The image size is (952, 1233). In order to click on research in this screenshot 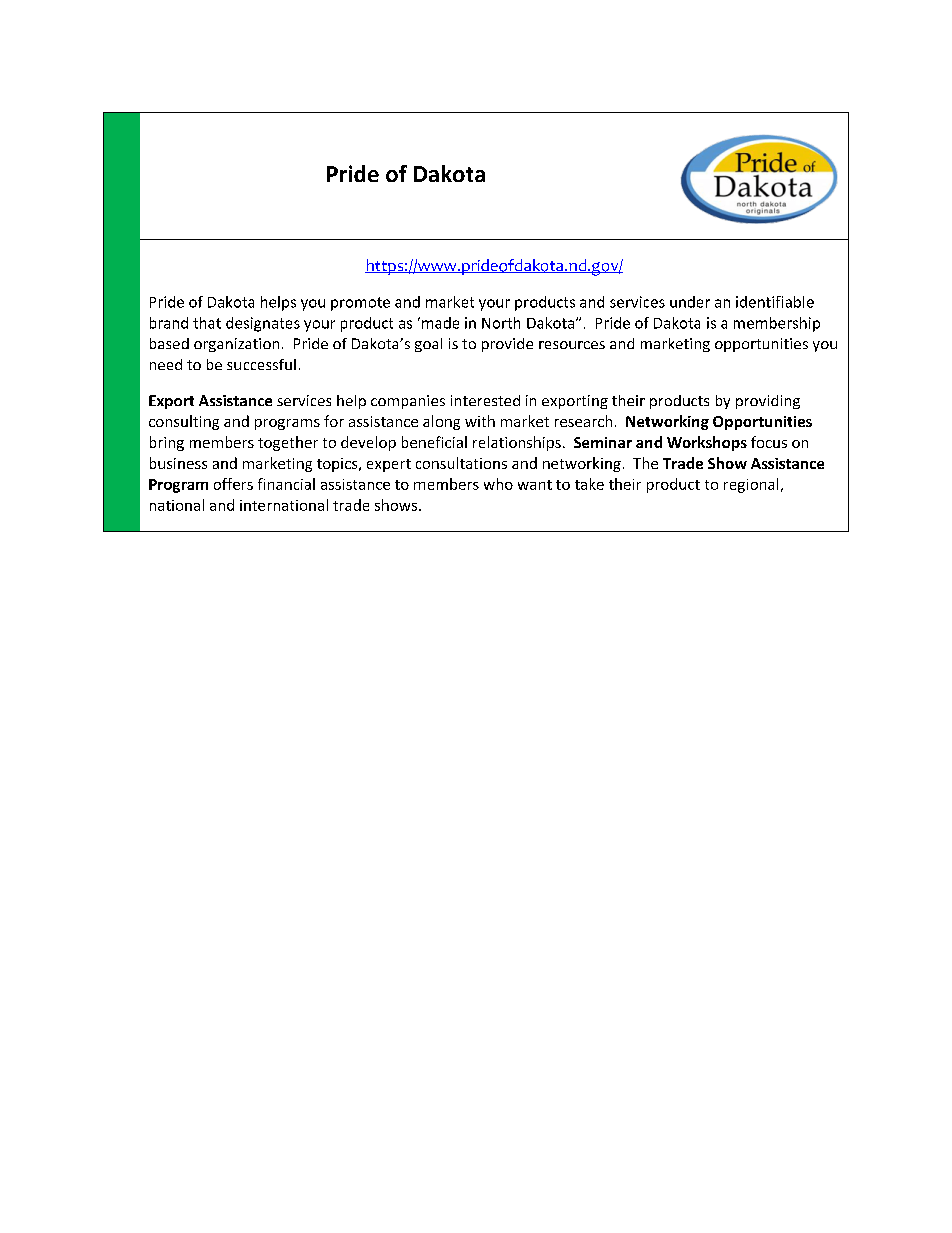, I will do `click(583, 421)`.
